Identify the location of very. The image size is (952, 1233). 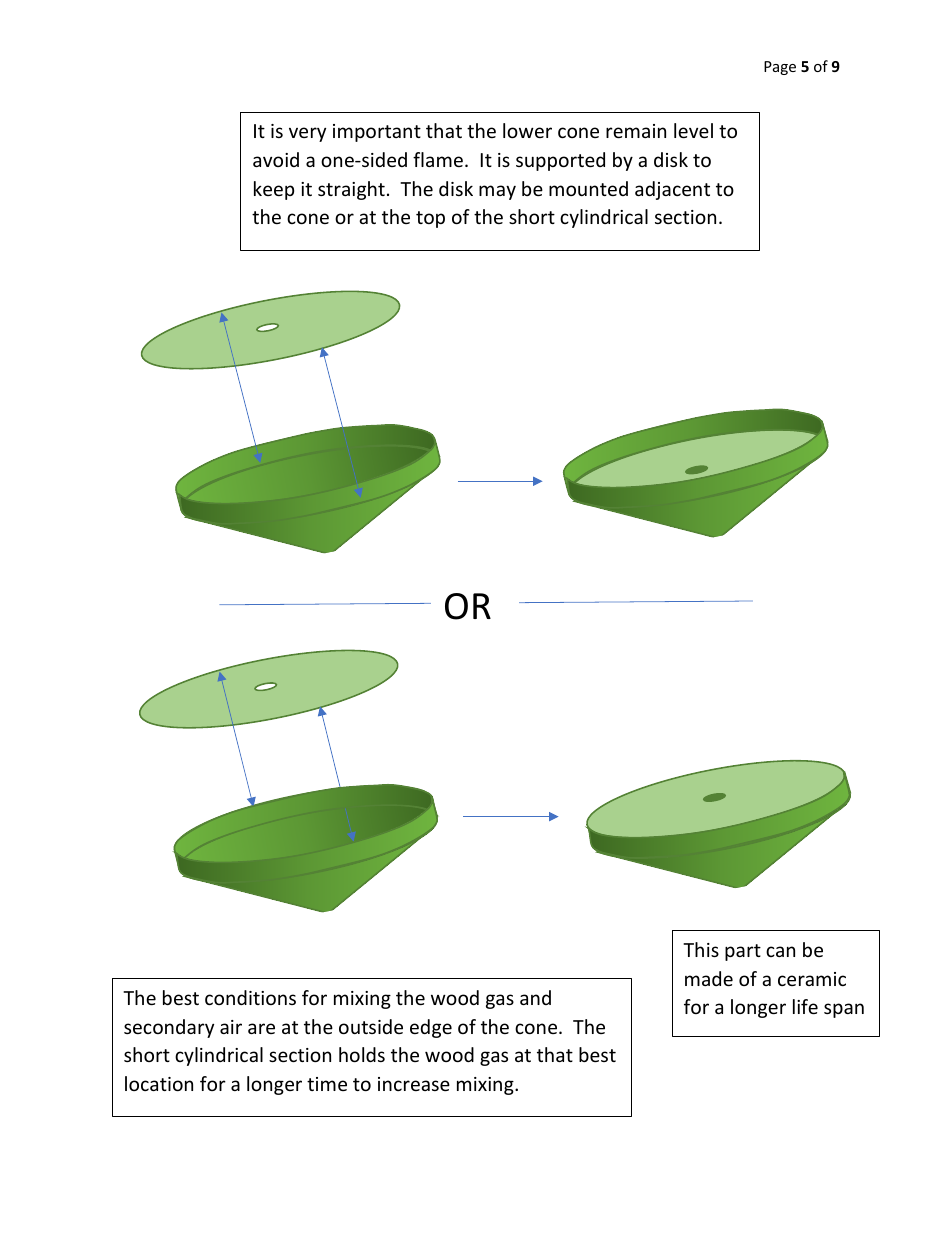
(307, 134).
